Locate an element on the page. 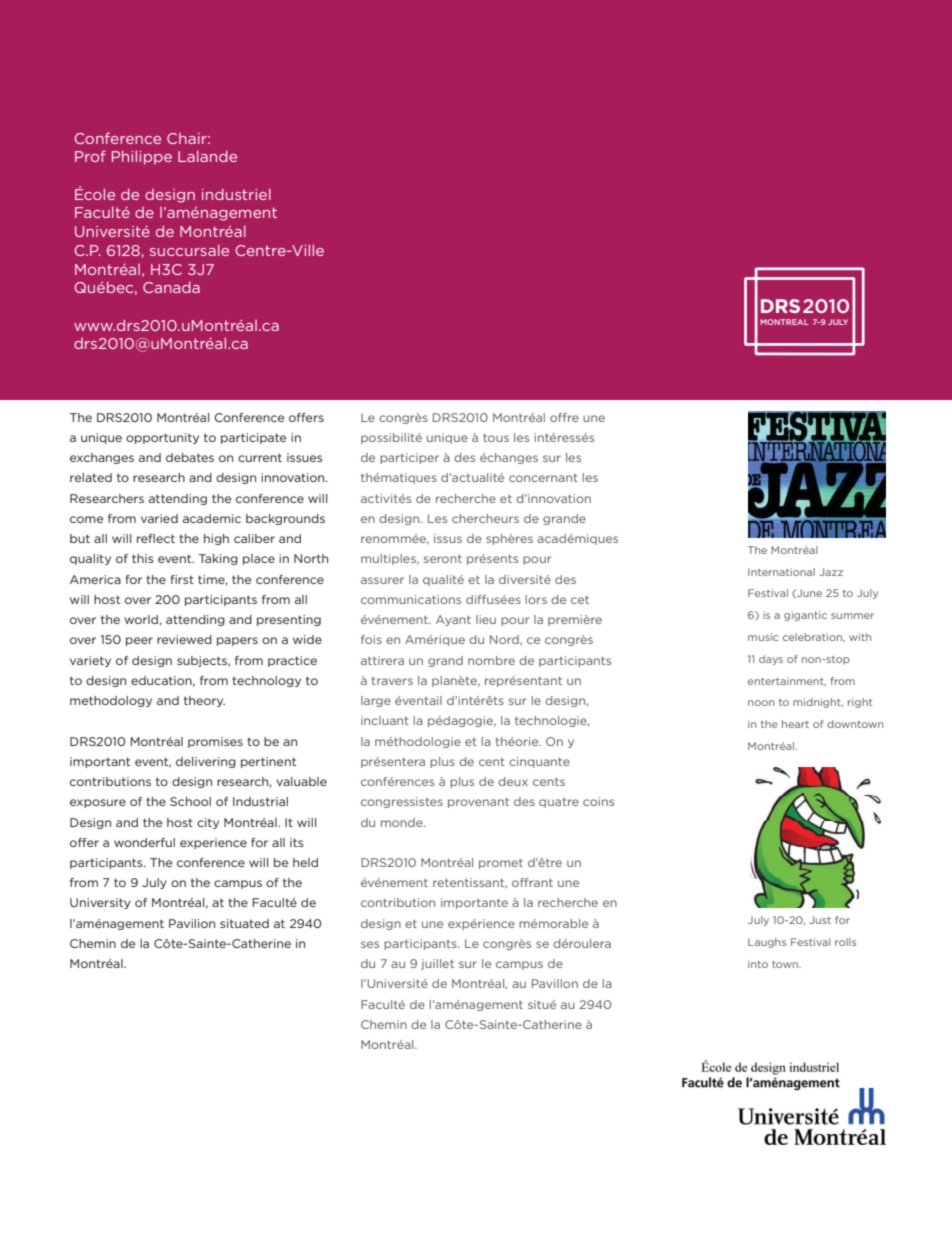  heart is located at coordinates (795, 724).
